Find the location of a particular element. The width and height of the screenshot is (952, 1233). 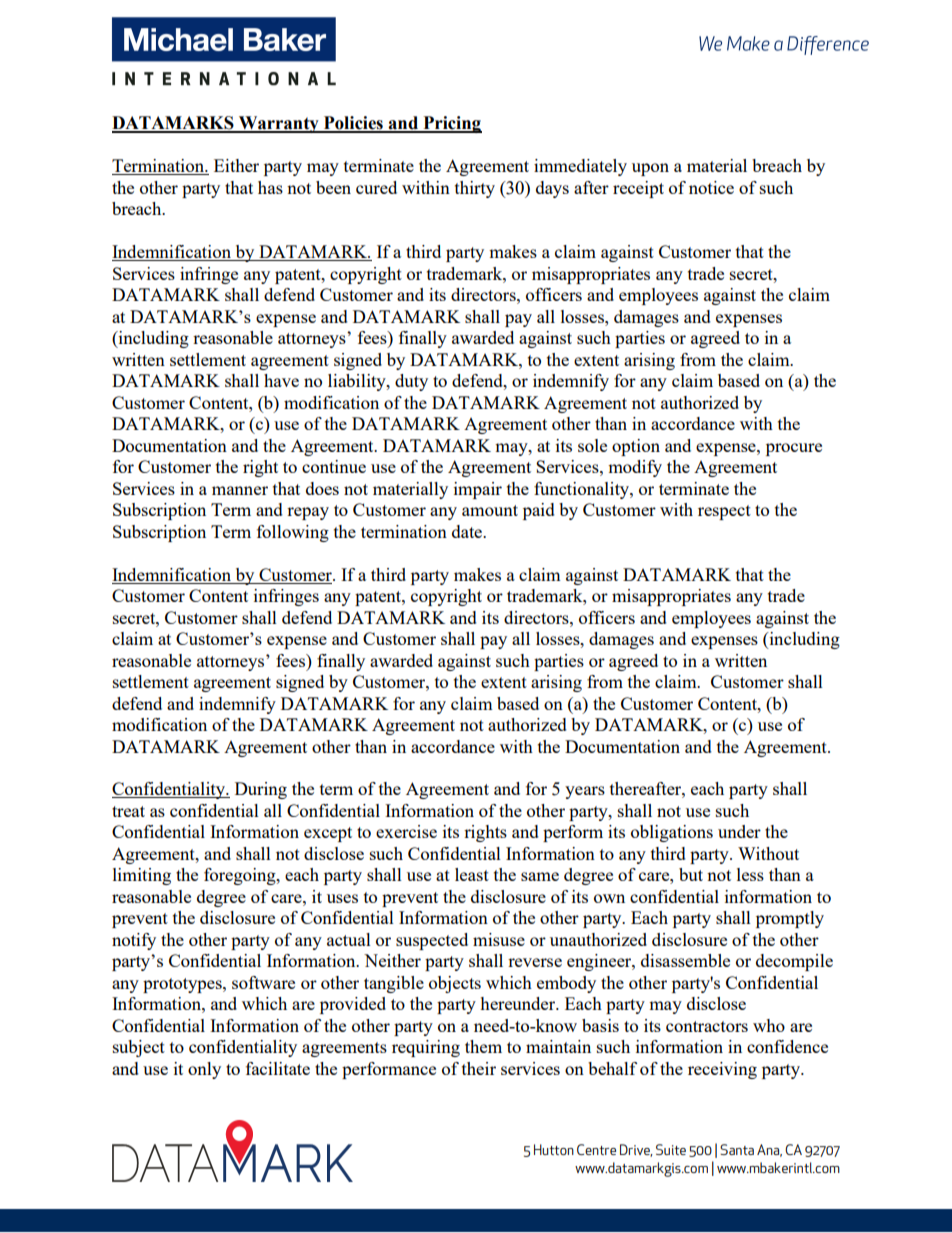

notice is located at coordinates (711, 187).
